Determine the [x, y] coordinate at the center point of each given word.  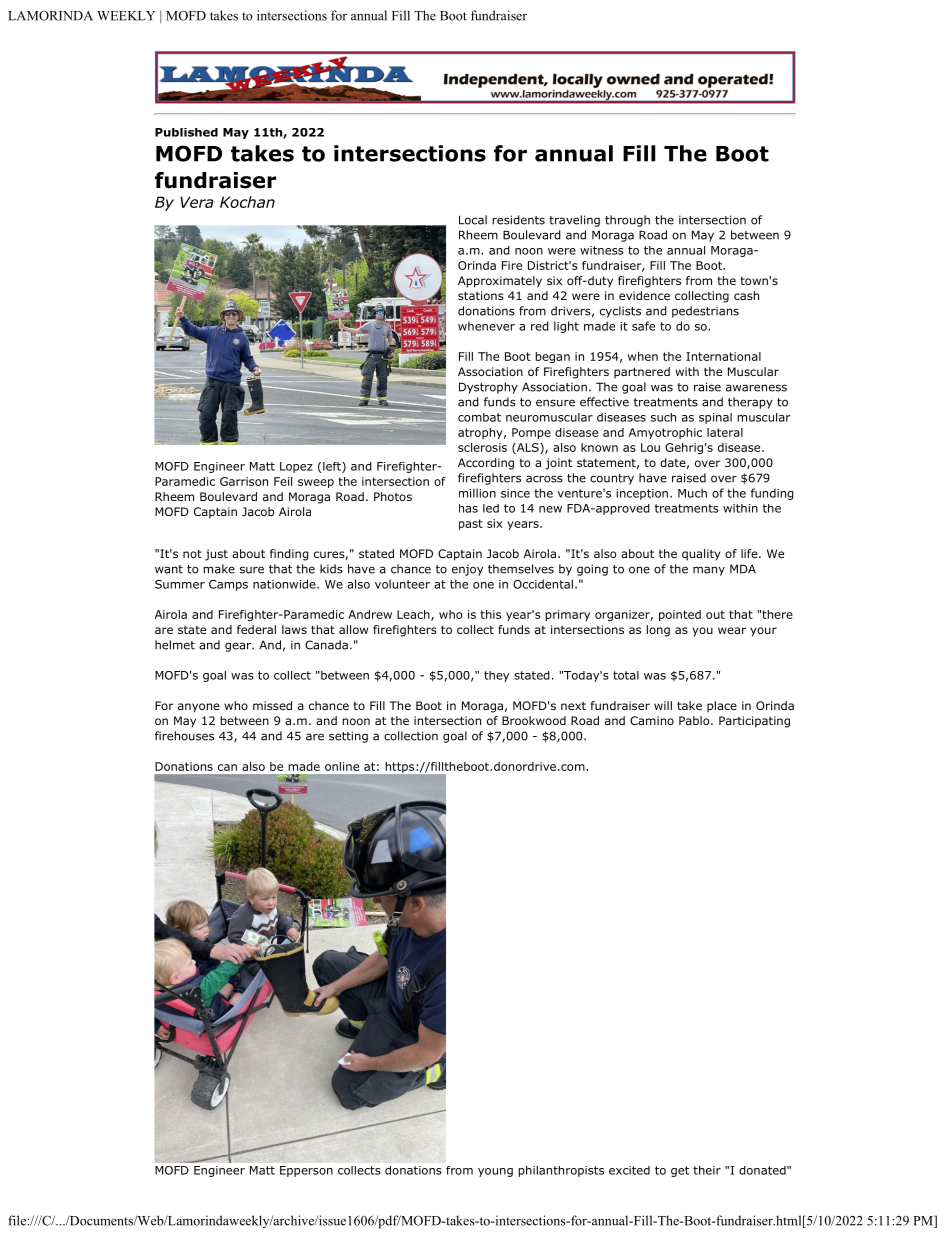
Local [473, 220]
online [342, 766]
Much [692, 493]
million [477, 493]
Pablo [695, 720]
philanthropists [561, 1171]
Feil [283, 481]
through [627, 221]
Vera [197, 202]
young [495, 1172]
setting [348, 737]
